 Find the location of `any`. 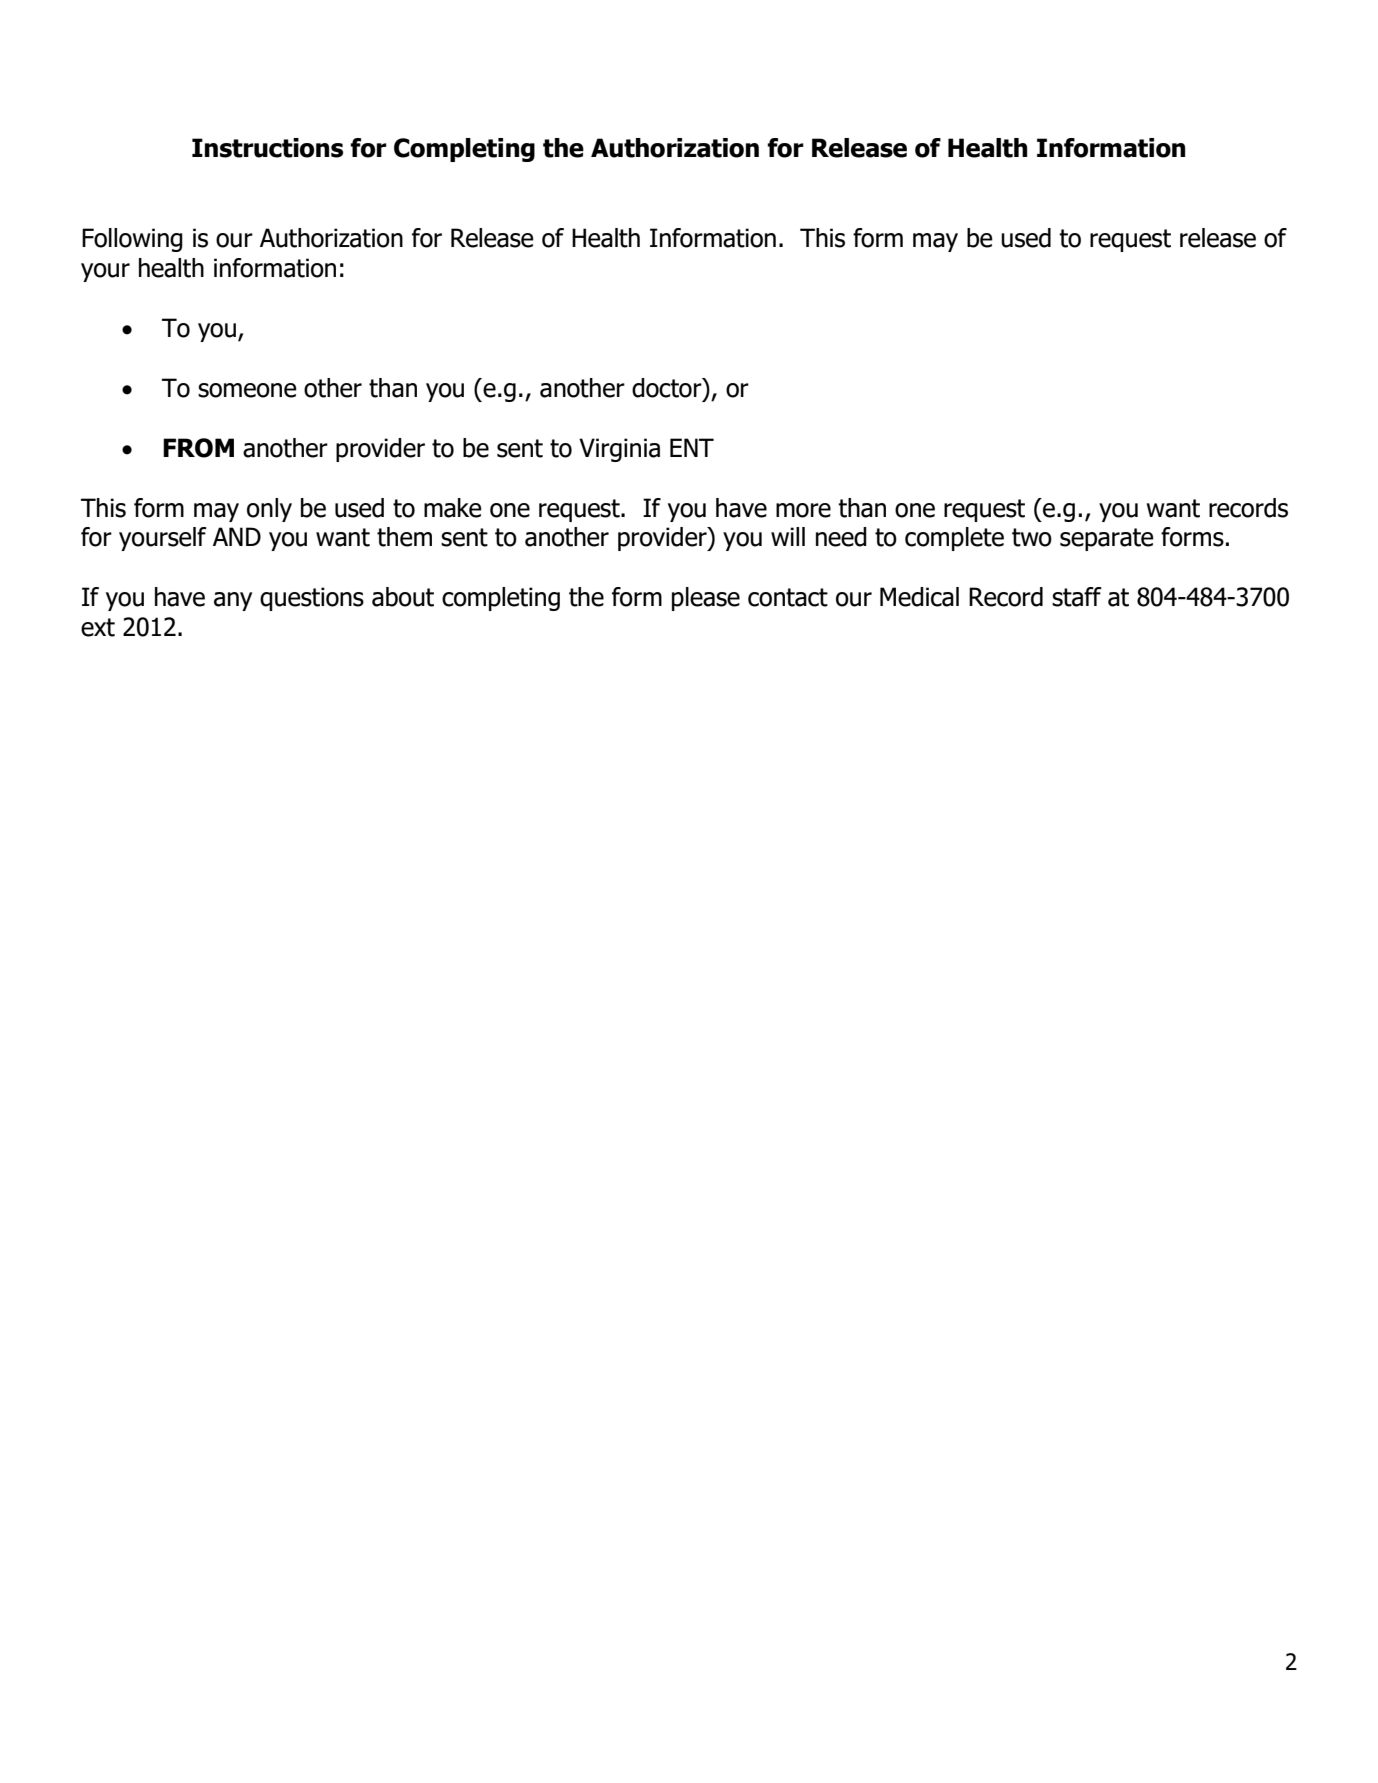

any is located at coordinates (233, 601).
